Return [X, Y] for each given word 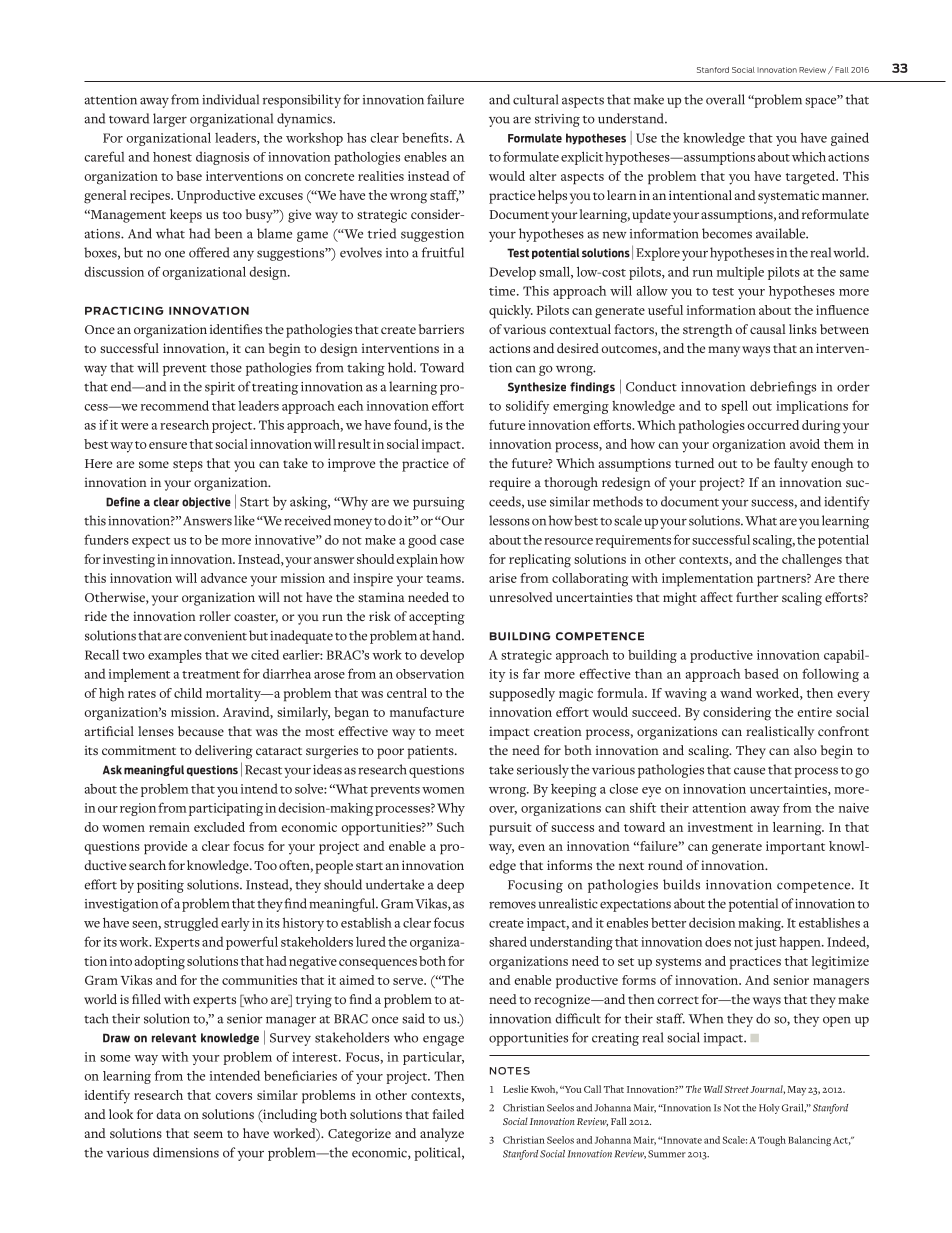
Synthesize [537, 387]
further [757, 597]
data [168, 1114]
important [795, 848]
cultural [535, 99]
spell [734, 407]
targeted [812, 178]
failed [448, 1114]
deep [450, 886]
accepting [437, 618]
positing [160, 886]
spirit [220, 388]
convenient [215, 636]
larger [170, 120]
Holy [769, 1109]
